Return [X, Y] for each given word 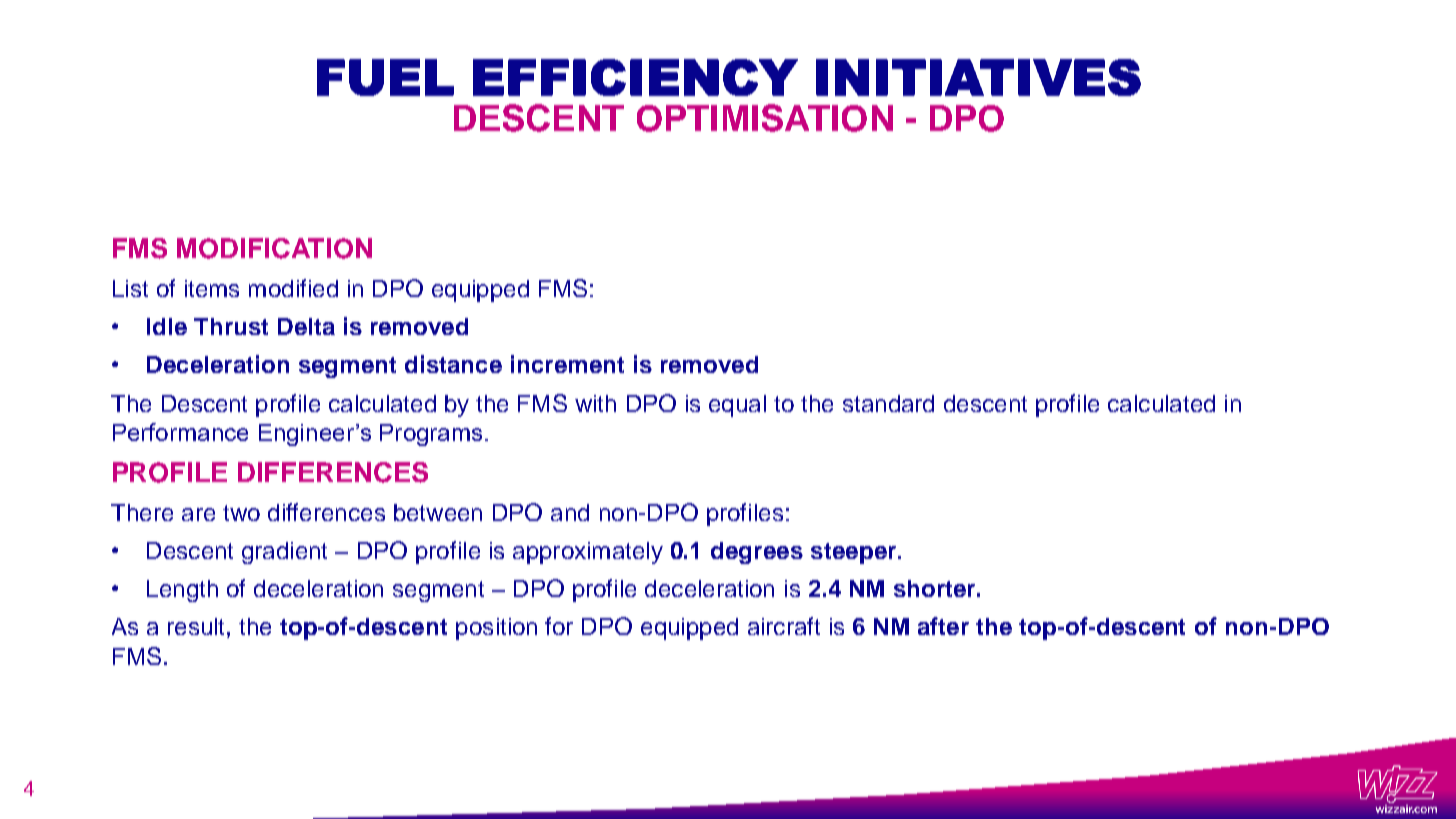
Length [182, 591]
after [943, 626]
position [496, 629]
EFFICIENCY [635, 77]
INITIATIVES [978, 77]
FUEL [385, 77]
